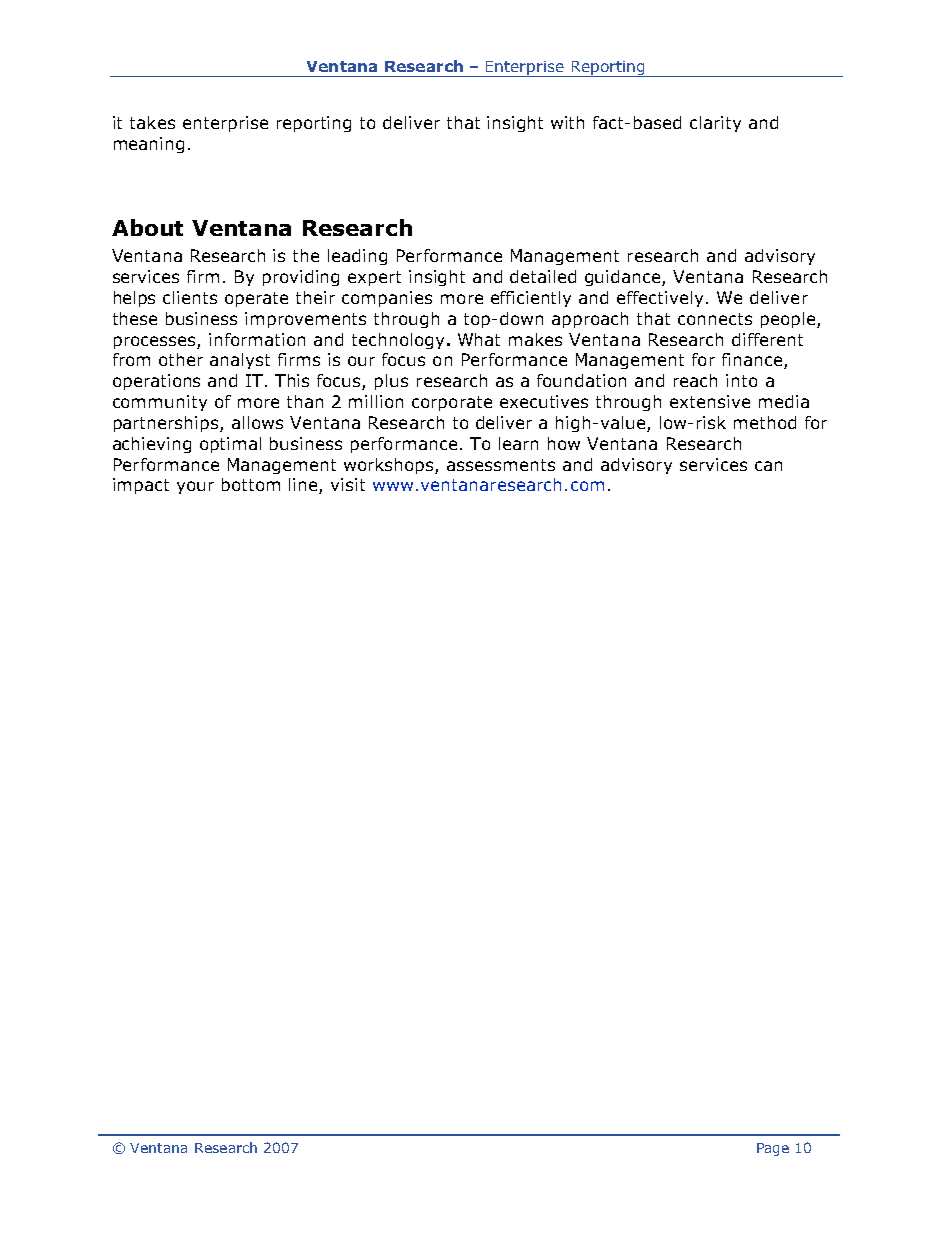 This screenshot has width=952, height=1233. I want to click on can, so click(768, 466).
